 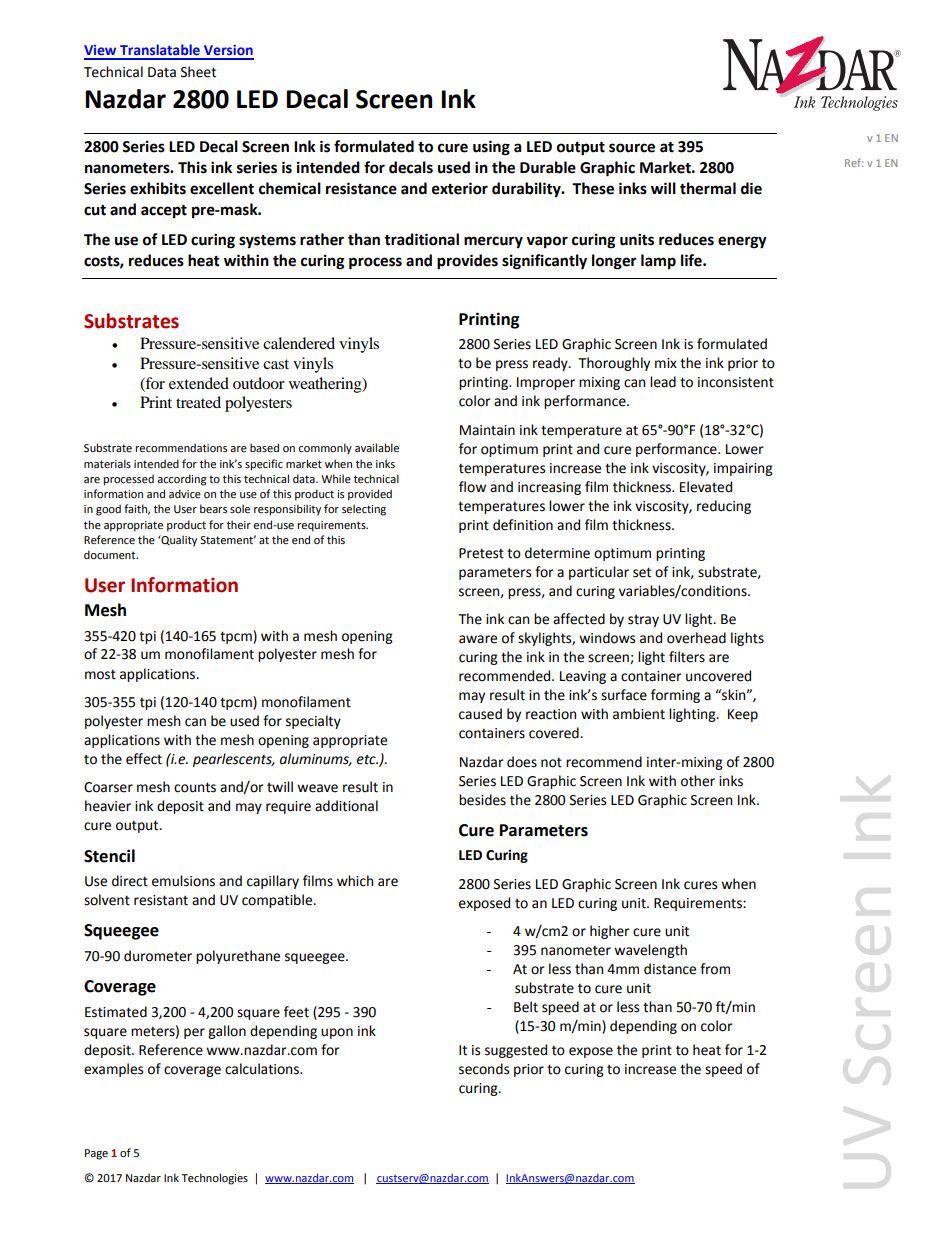 What do you see at coordinates (696, 638) in the screenshot?
I see `overhead` at bounding box center [696, 638].
